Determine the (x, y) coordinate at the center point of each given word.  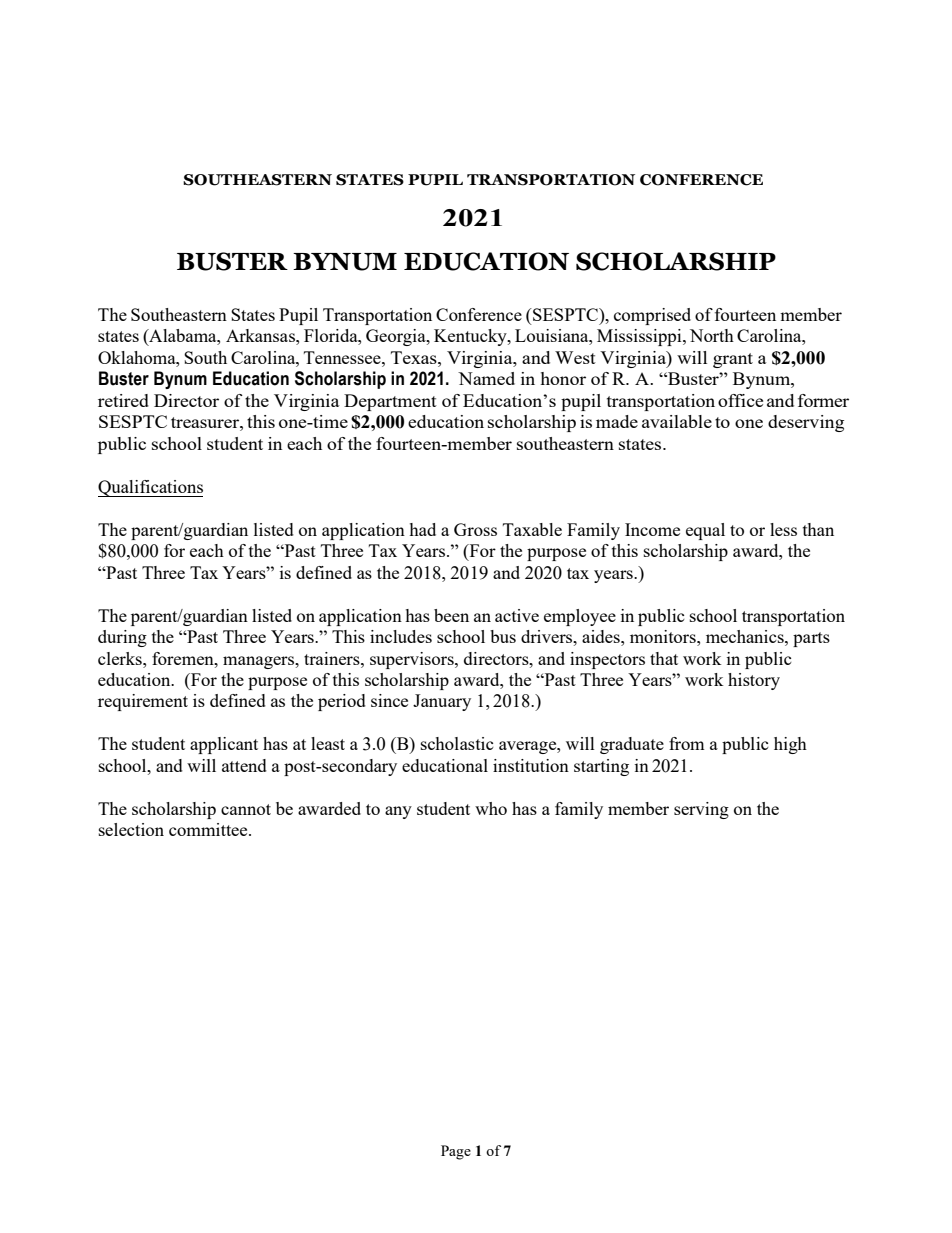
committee (209, 829)
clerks (121, 658)
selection (131, 829)
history (754, 681)
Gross (475, 529)
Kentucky (471, 337)
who (491, 808)
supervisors (413, 660)
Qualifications (150, 488)
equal (705, 531)
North (712, 335)
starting (601, 767)
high (790, 745)
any (398, 812)
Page (456, 1152)
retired (123, 400)
